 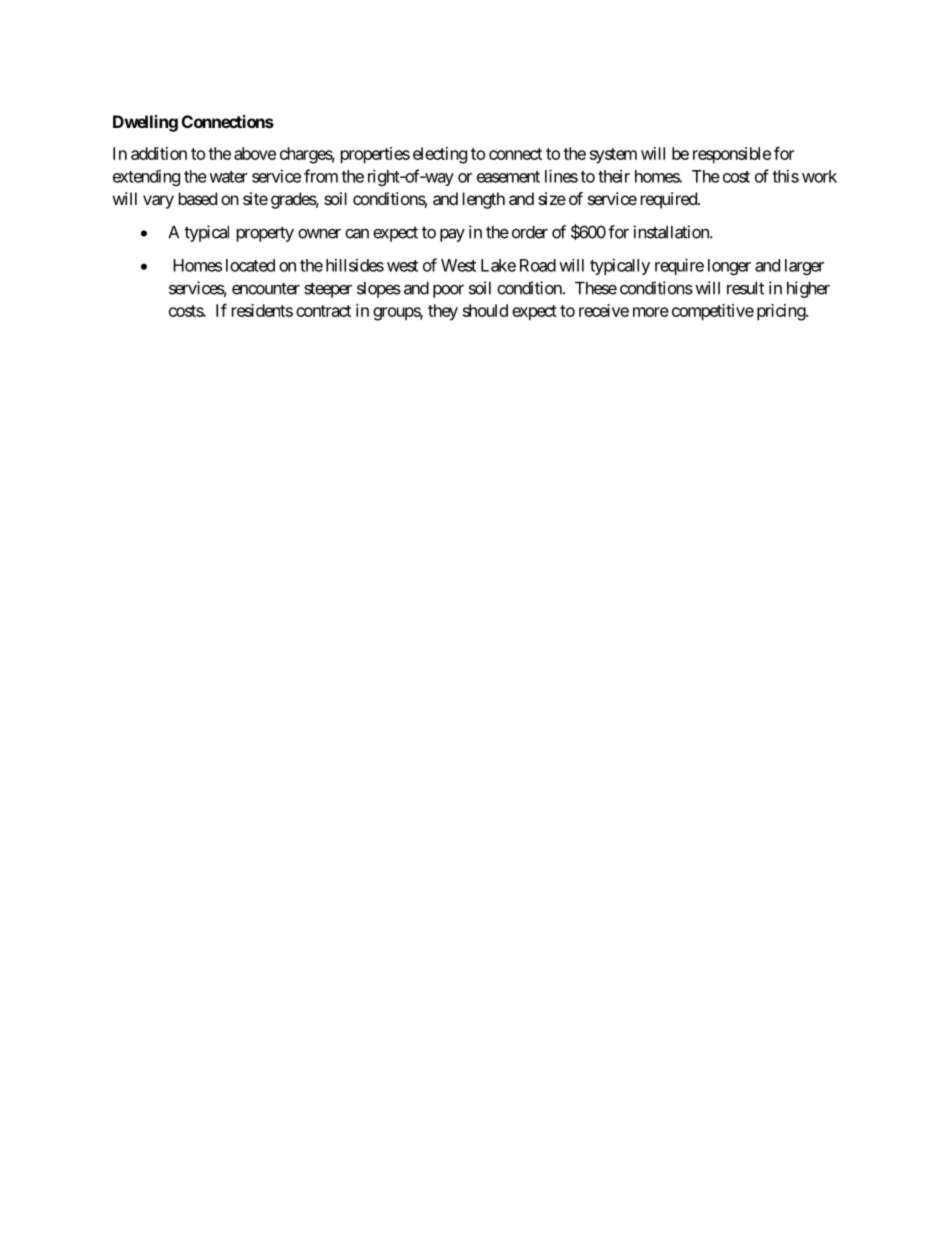 What do you see at coordinates (265, 234) in the screenshot?
I see `property` at bounding box center [265, 234].
